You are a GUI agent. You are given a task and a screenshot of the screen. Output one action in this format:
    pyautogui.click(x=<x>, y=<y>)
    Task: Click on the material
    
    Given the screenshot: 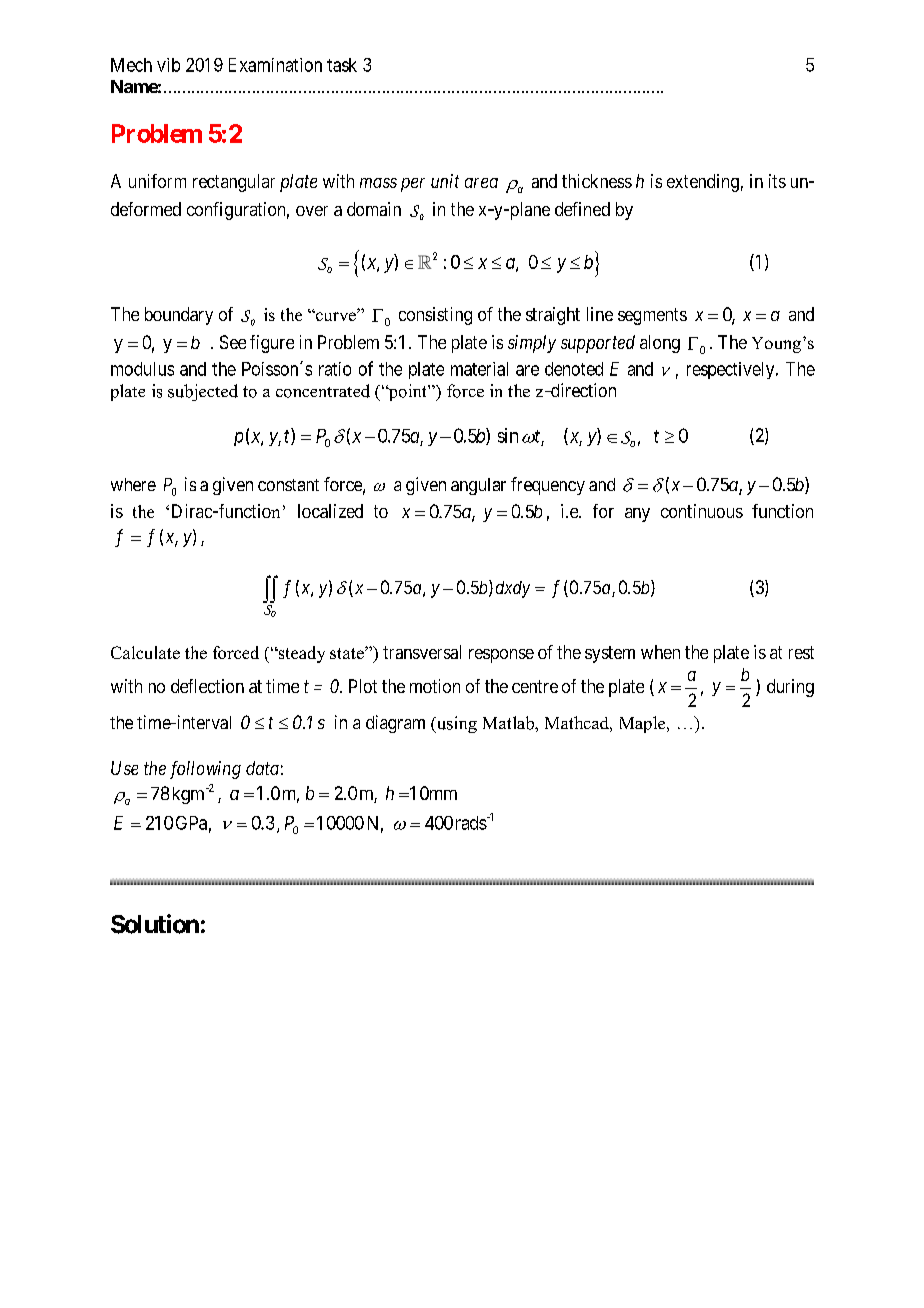 What is the action you would take?
    pyautogui.click(x=479, y=369)
